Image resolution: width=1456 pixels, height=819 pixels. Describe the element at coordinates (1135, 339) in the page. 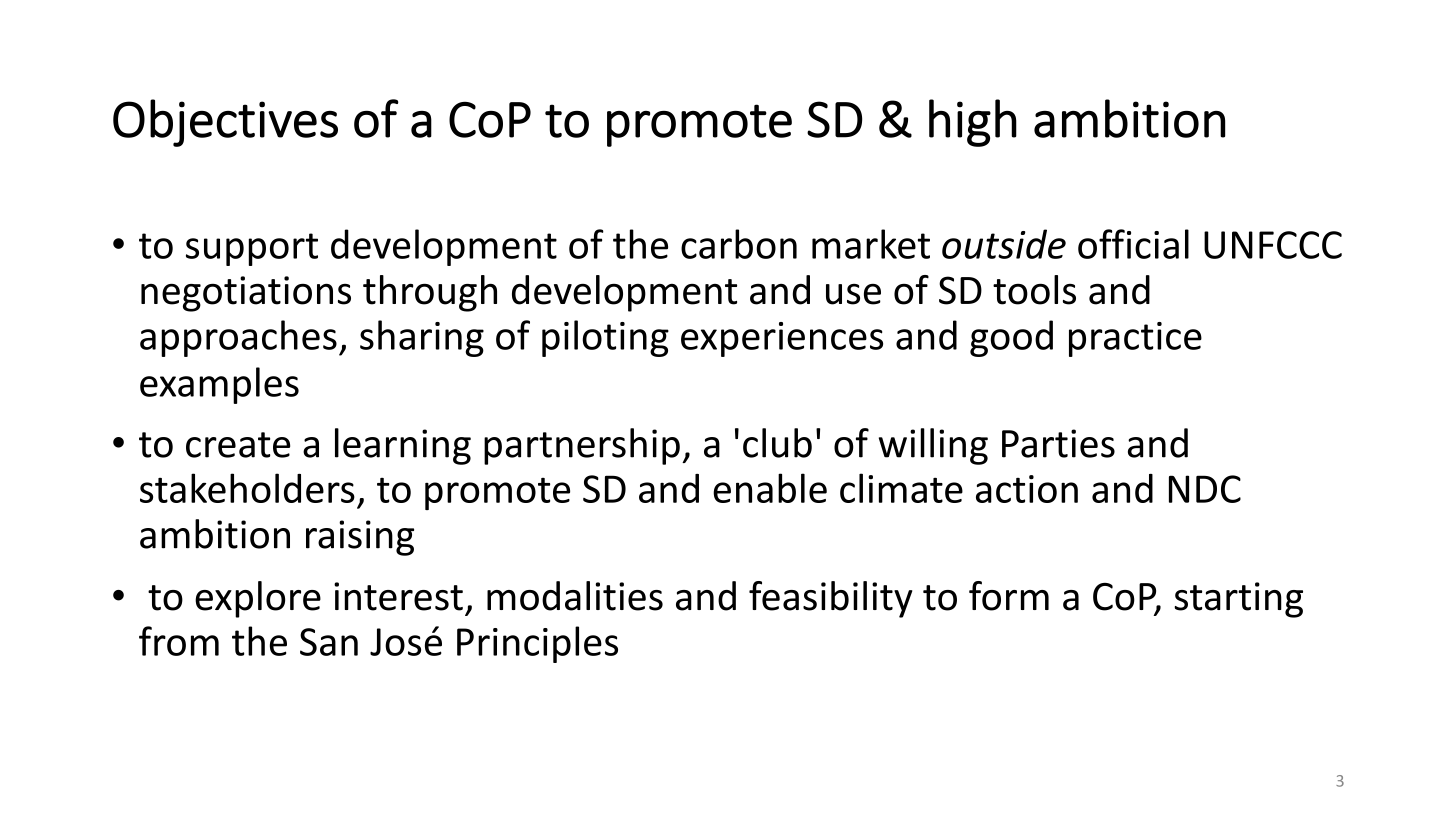

I see `practice` at that location.
